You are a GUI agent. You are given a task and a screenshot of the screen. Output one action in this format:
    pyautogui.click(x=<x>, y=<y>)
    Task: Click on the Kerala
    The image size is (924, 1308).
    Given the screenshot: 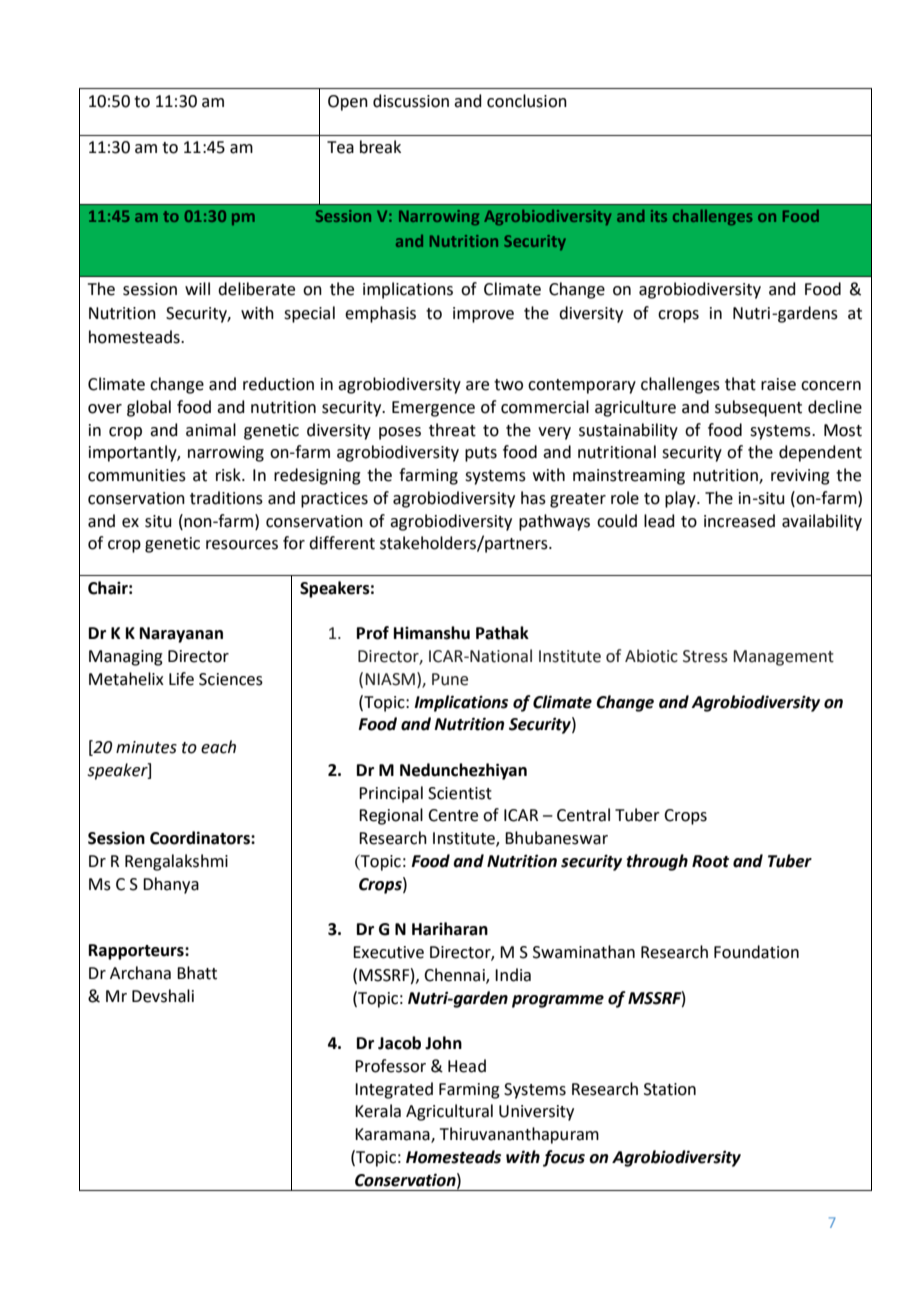 What is the action you would take?
    pyautogui.click(x=378, y=1111)
